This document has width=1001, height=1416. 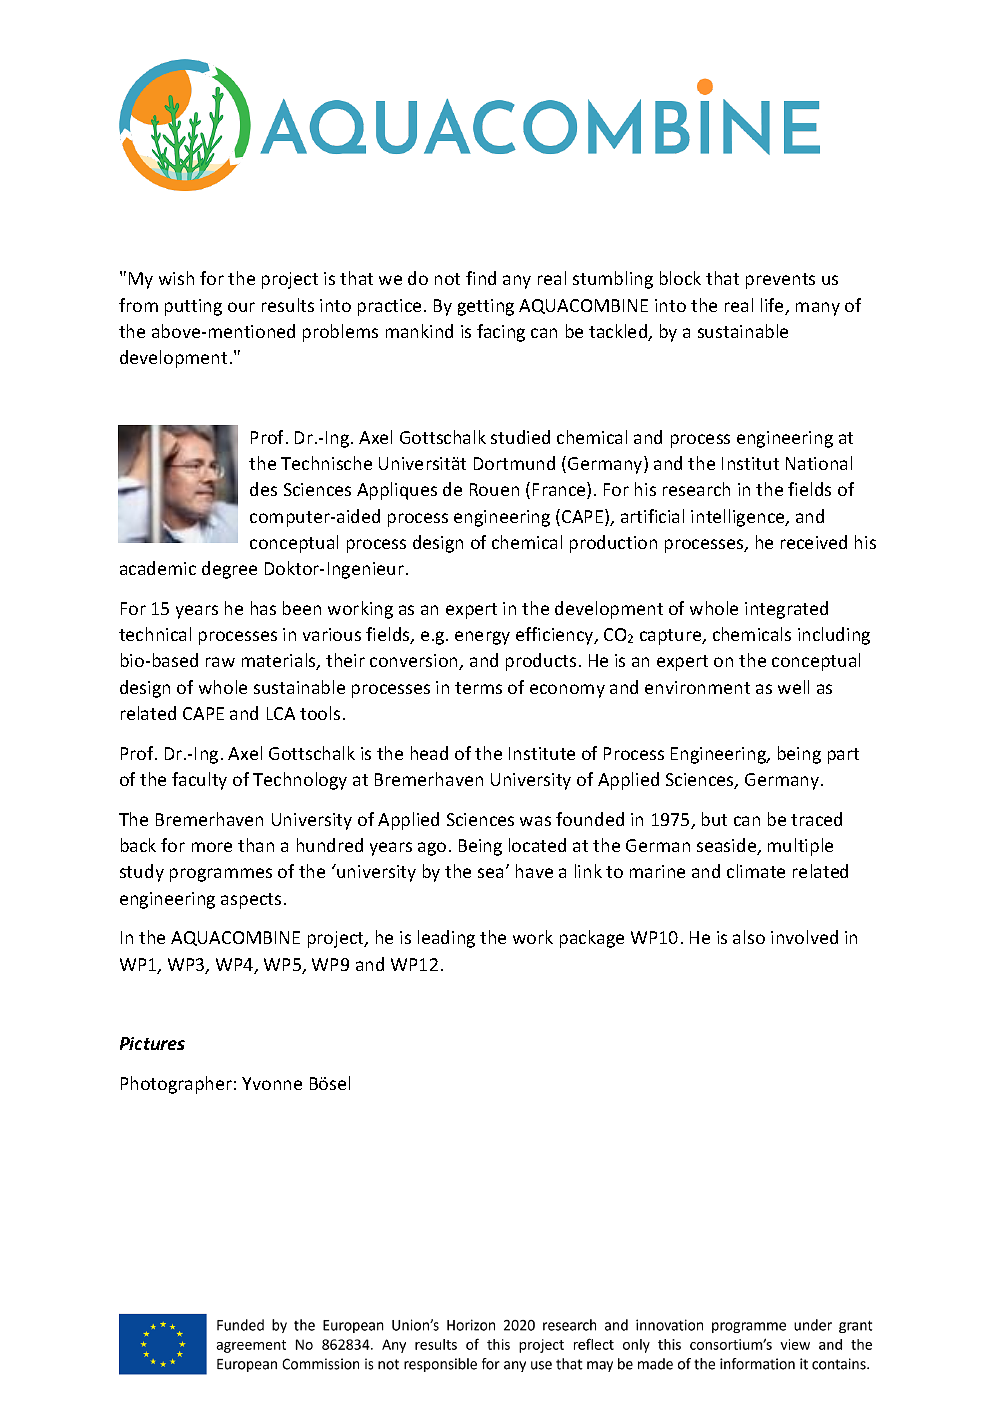 I want to click on life, so click(x=773, y=306).
